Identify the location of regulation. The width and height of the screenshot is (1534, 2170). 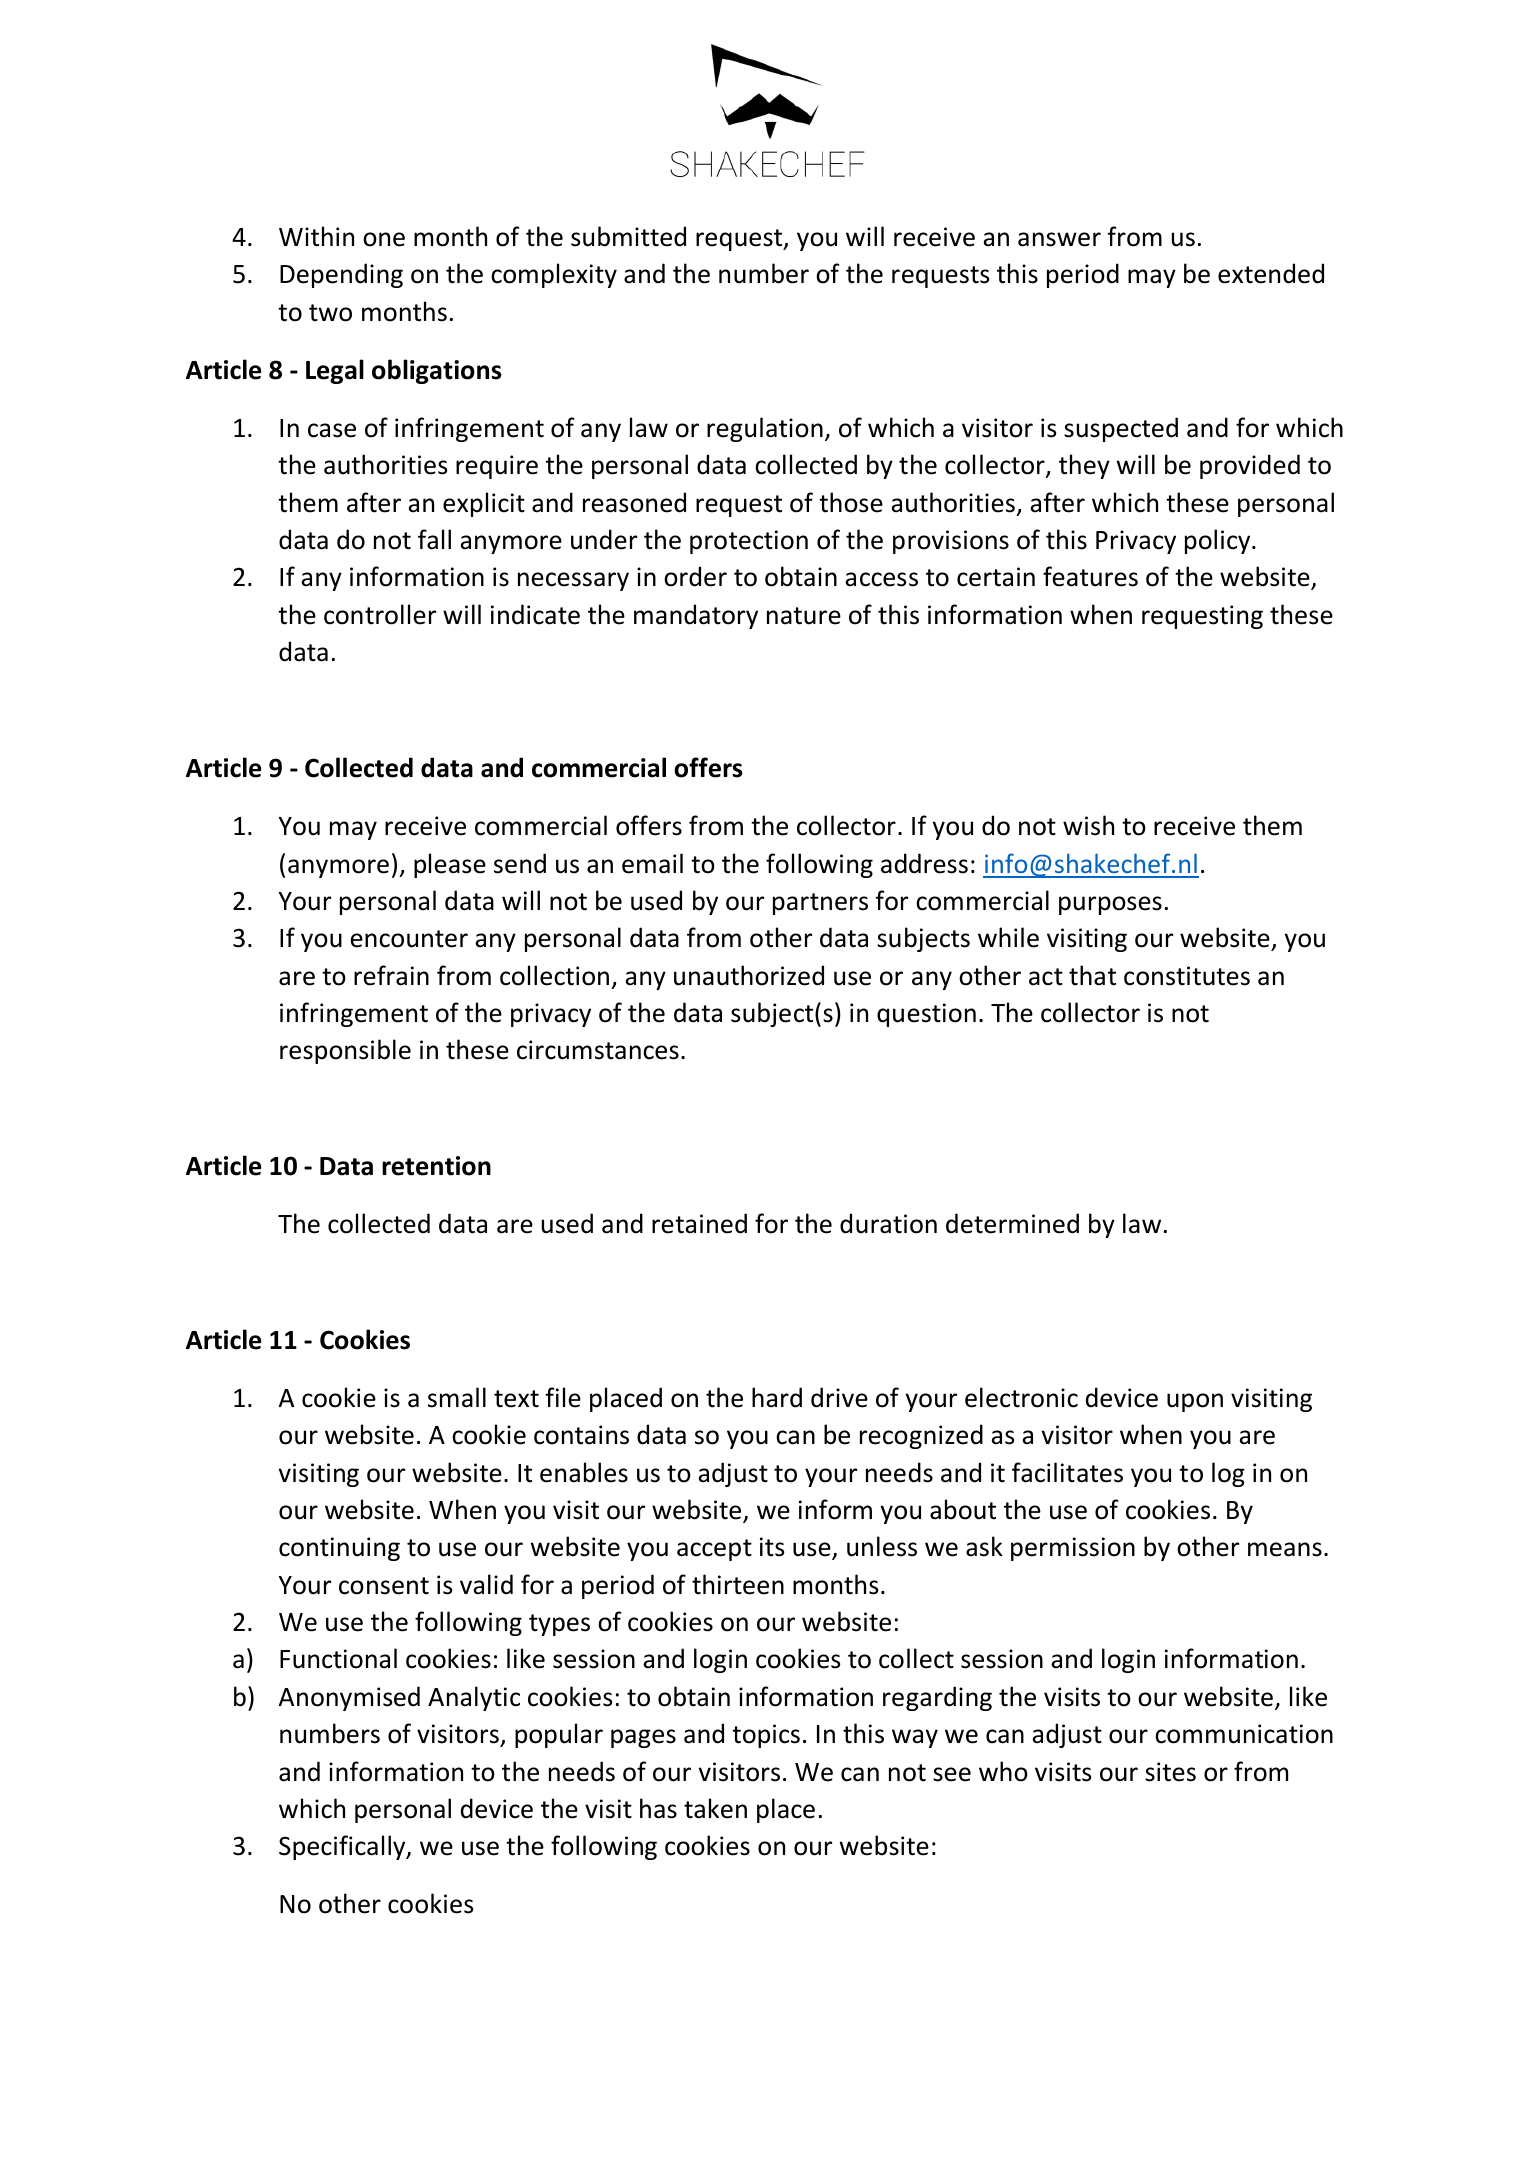
(765, 429).
